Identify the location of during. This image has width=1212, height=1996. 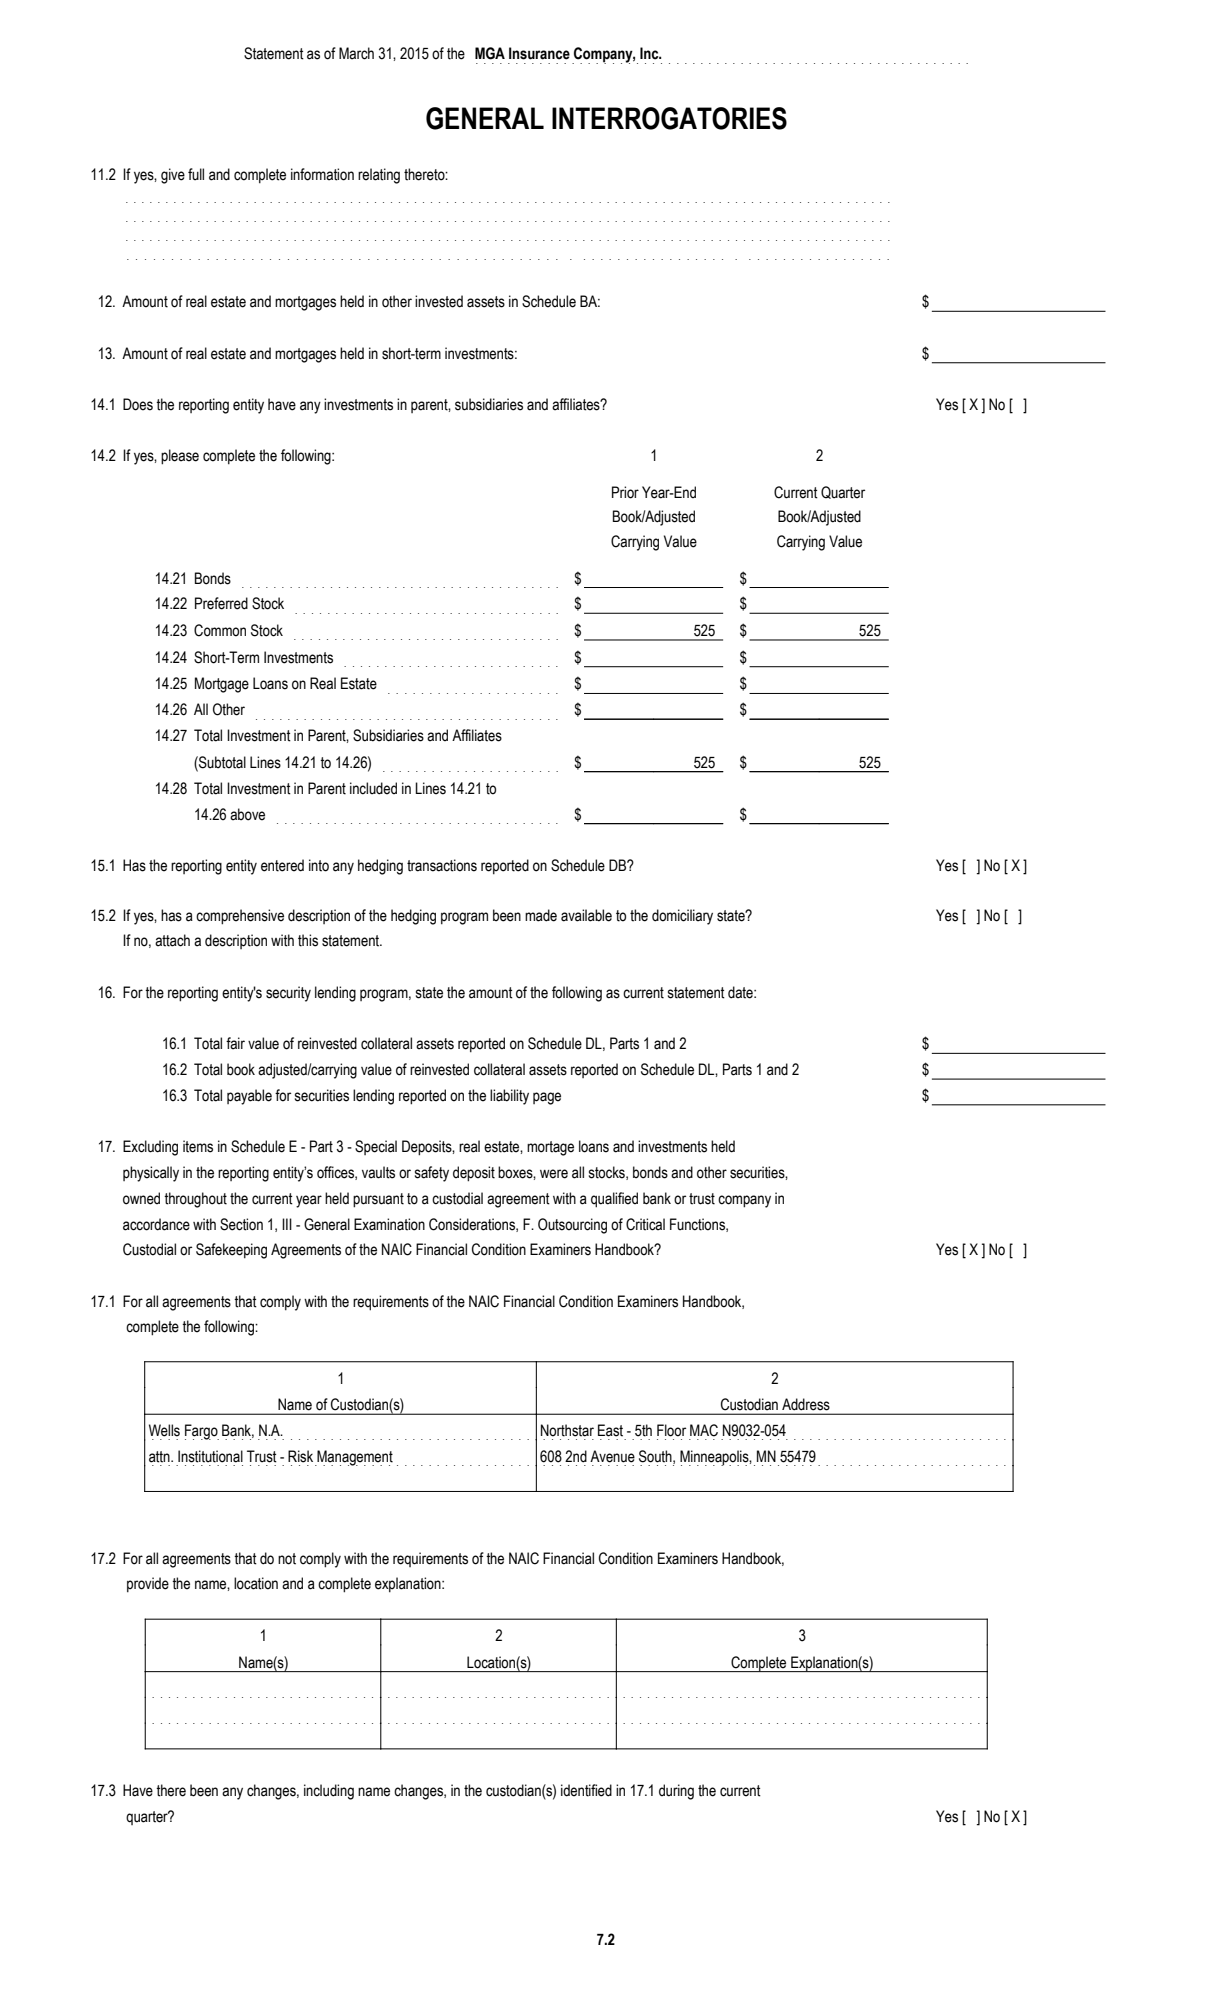
(676, 1792).
